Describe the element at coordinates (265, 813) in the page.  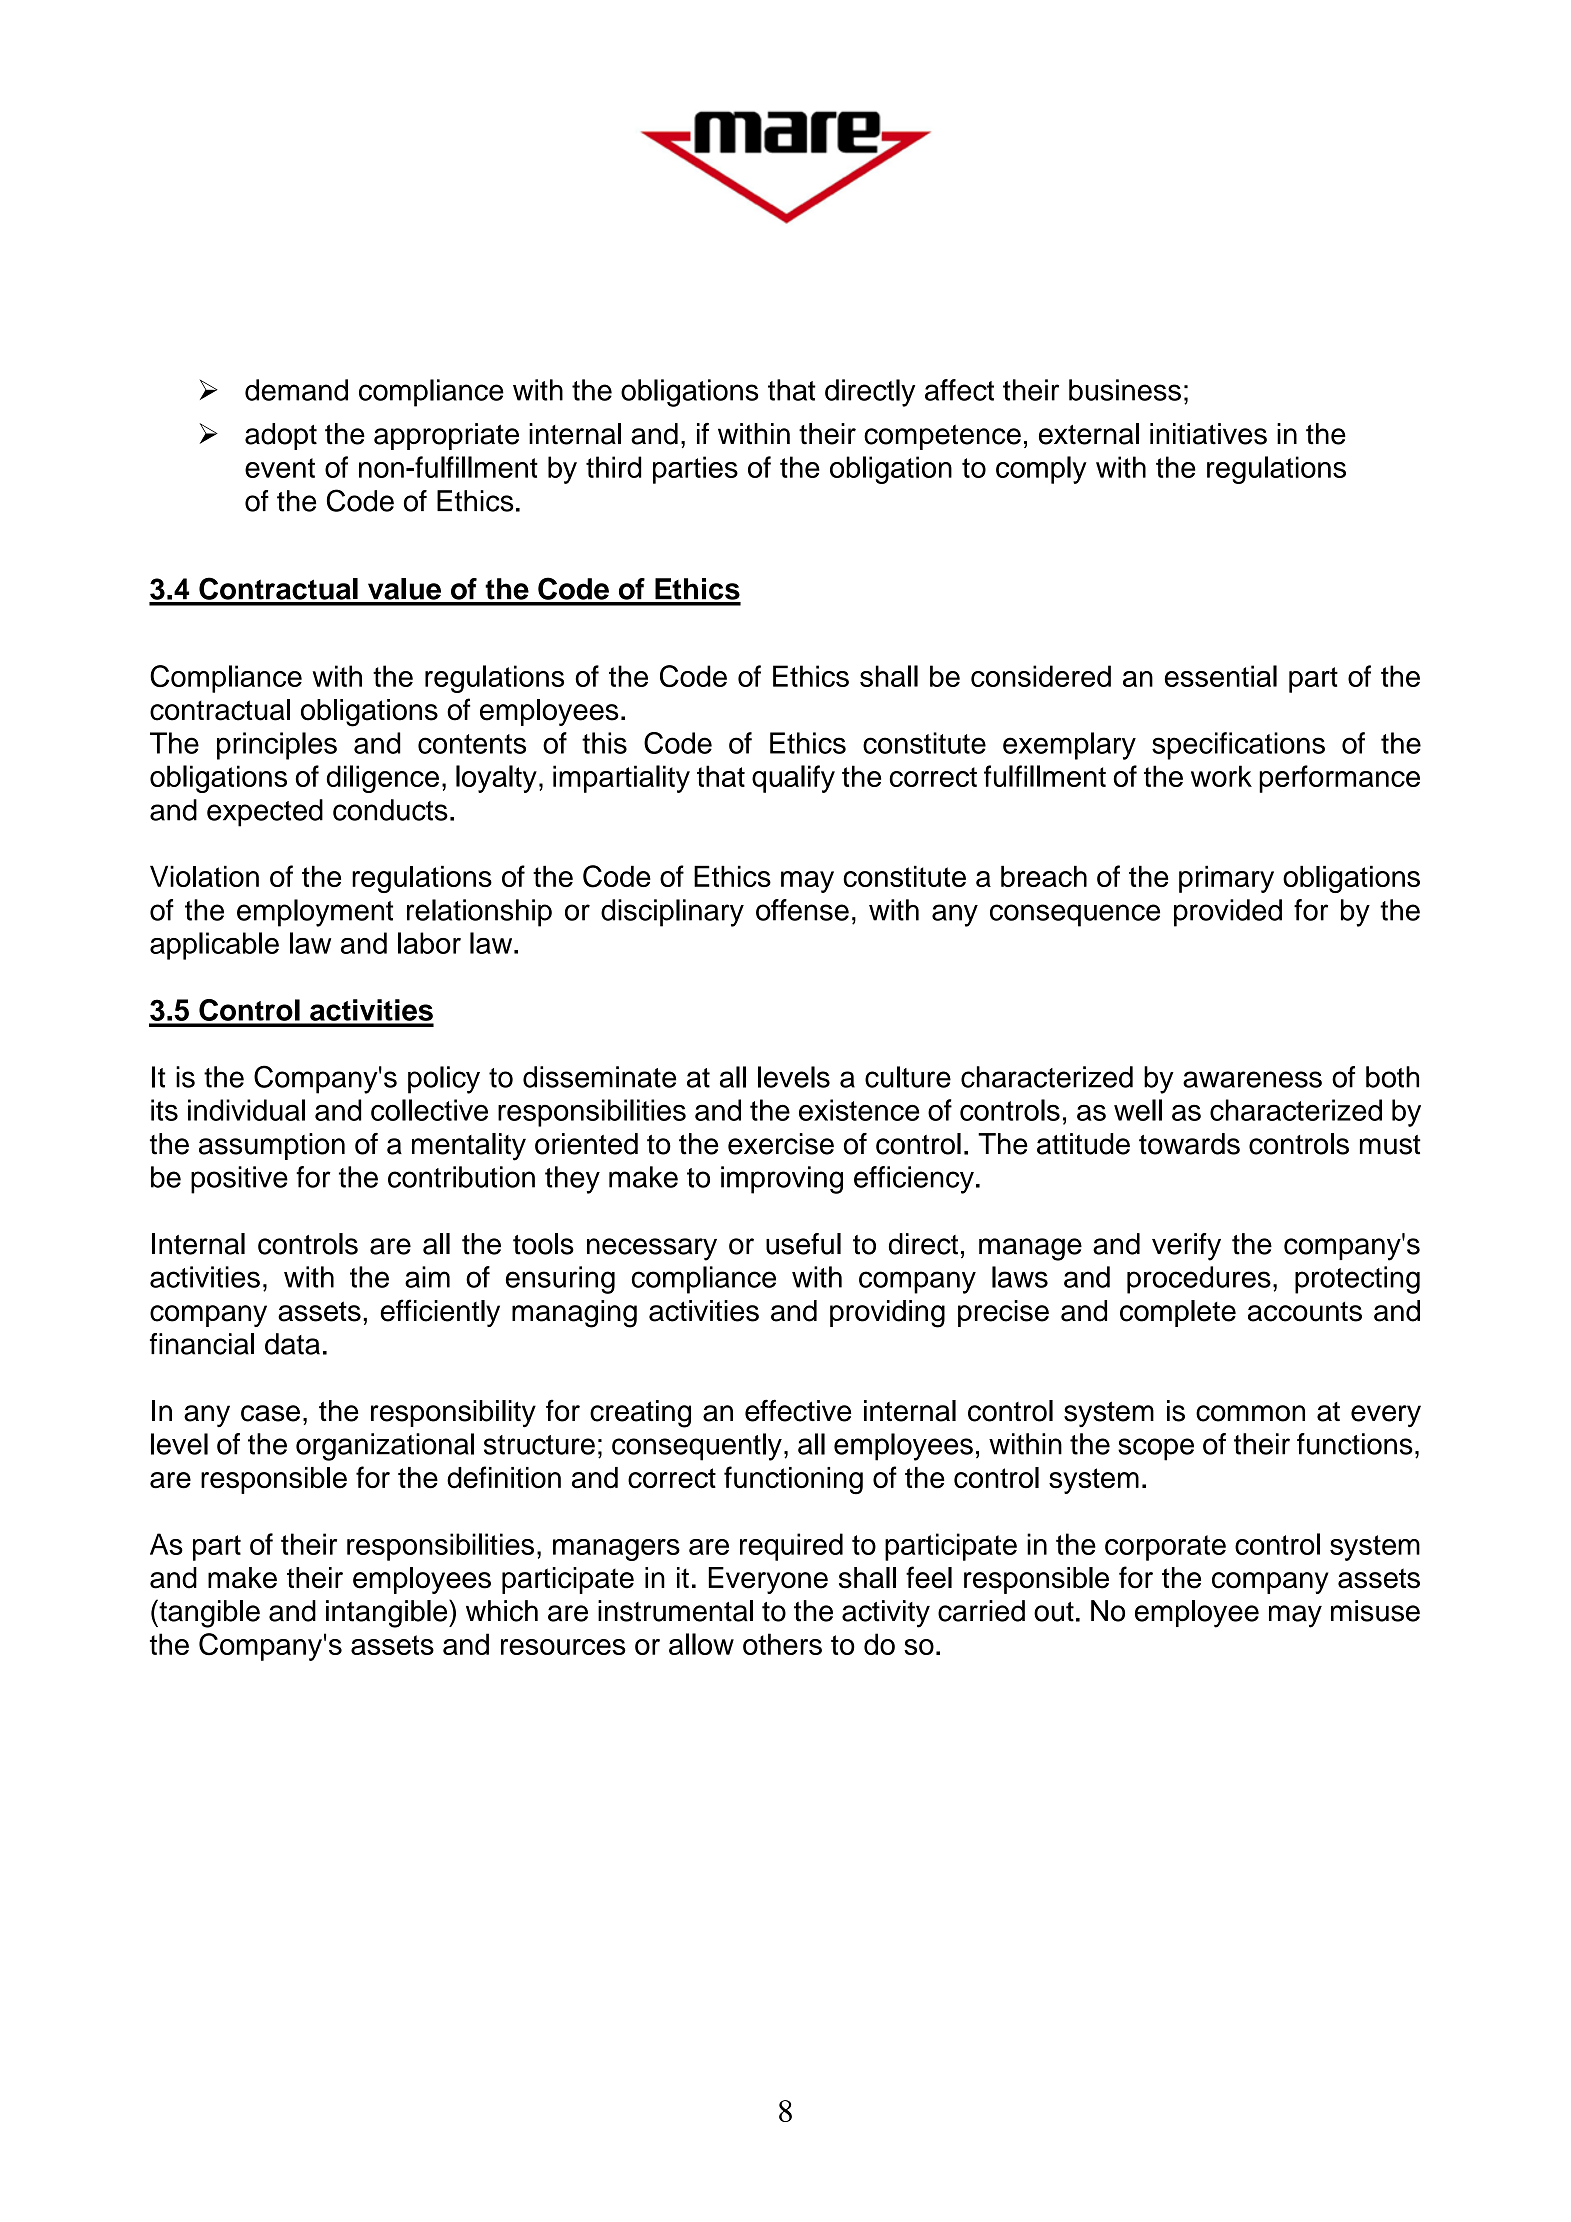
I see `expected` at that location.
